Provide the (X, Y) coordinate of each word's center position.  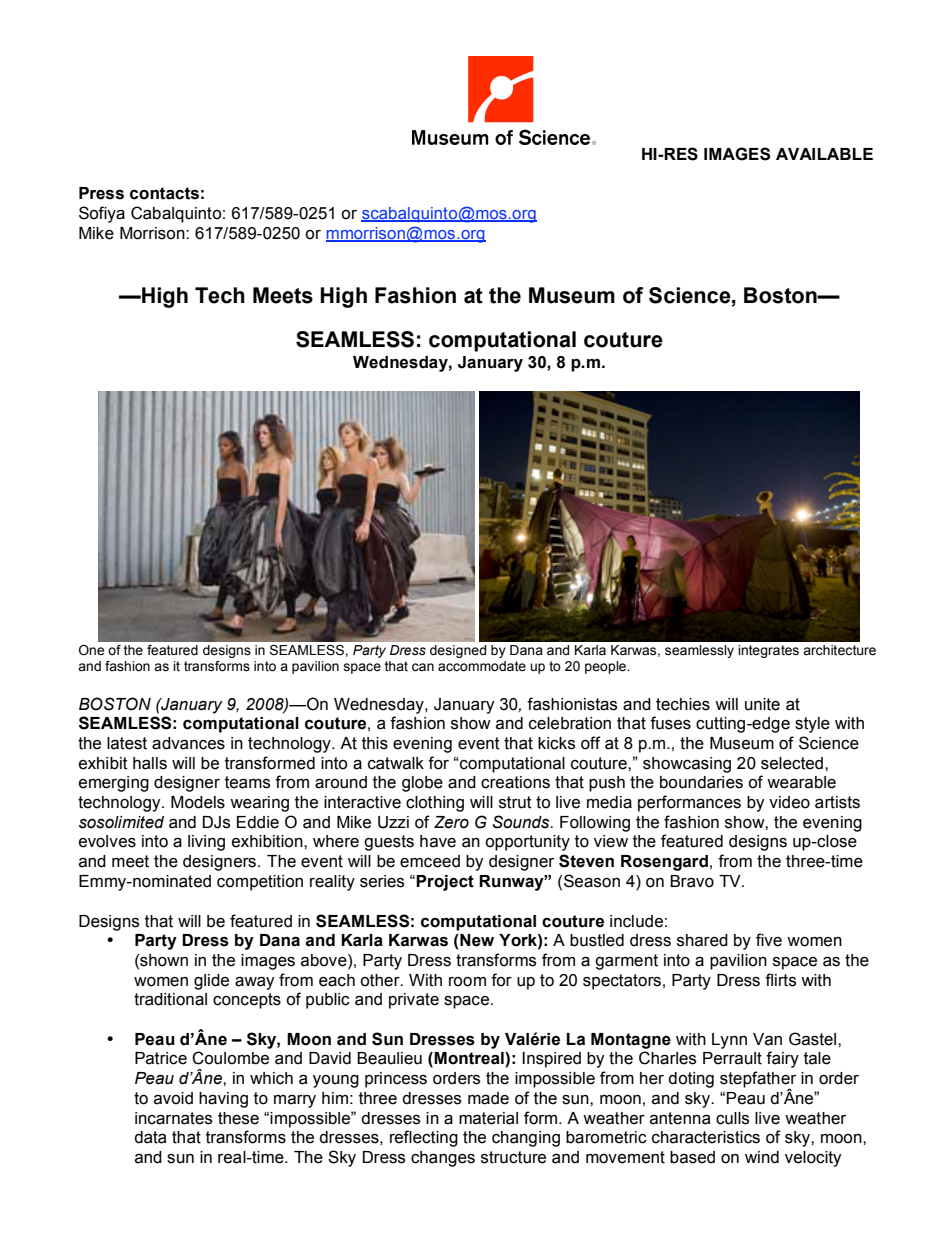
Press (101, 193)
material (488, 1118)
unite (762, 704)
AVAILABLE (824, 154)
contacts (164, 193)
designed (458, 651)
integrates (768, 651)
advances (188, 743)
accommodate (482, 666)
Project (445, 883)
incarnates (173, 1118)
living (206, 843)
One (91, 650)
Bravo (692, 881)
